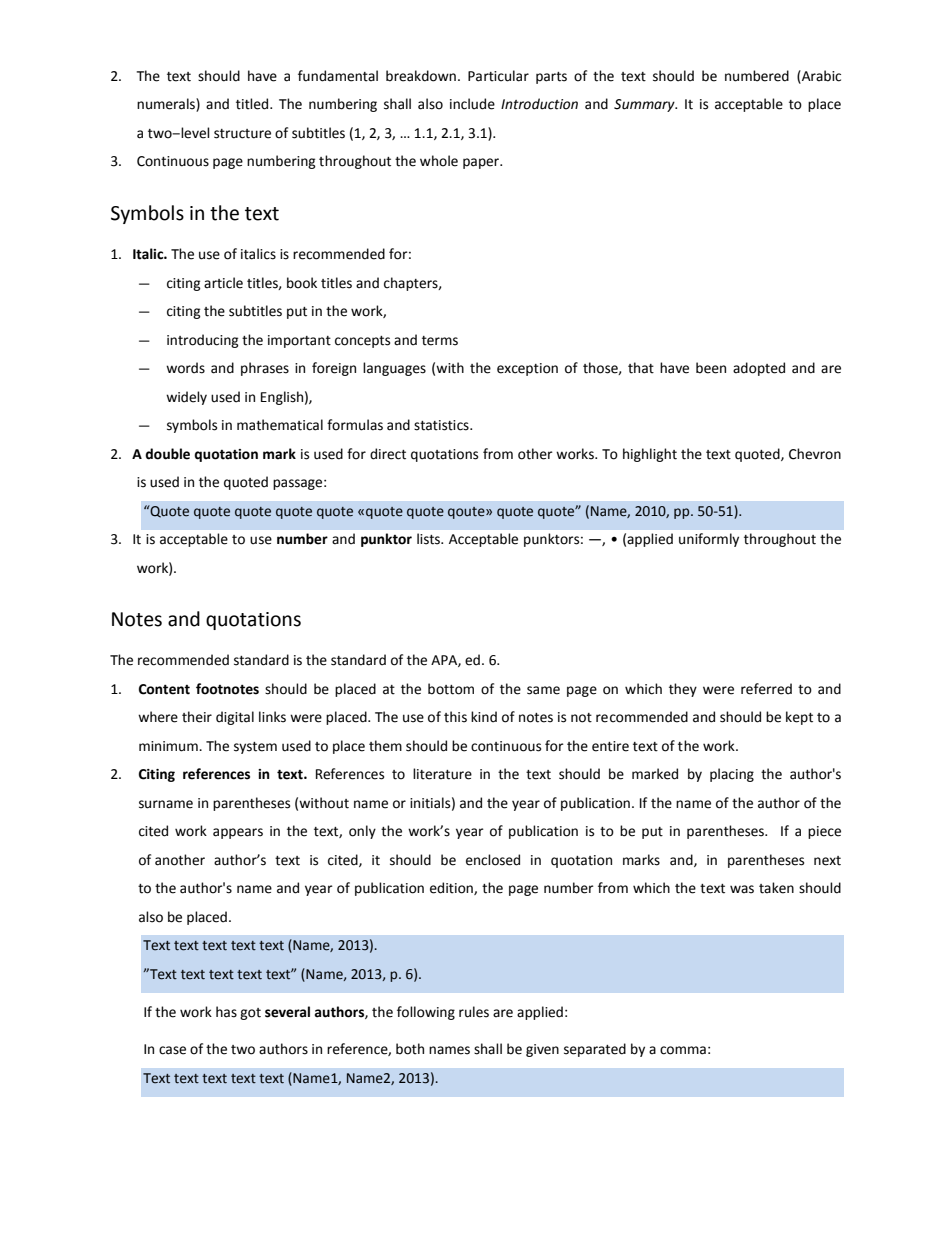  I want to click on lists, so click(430, 539).
